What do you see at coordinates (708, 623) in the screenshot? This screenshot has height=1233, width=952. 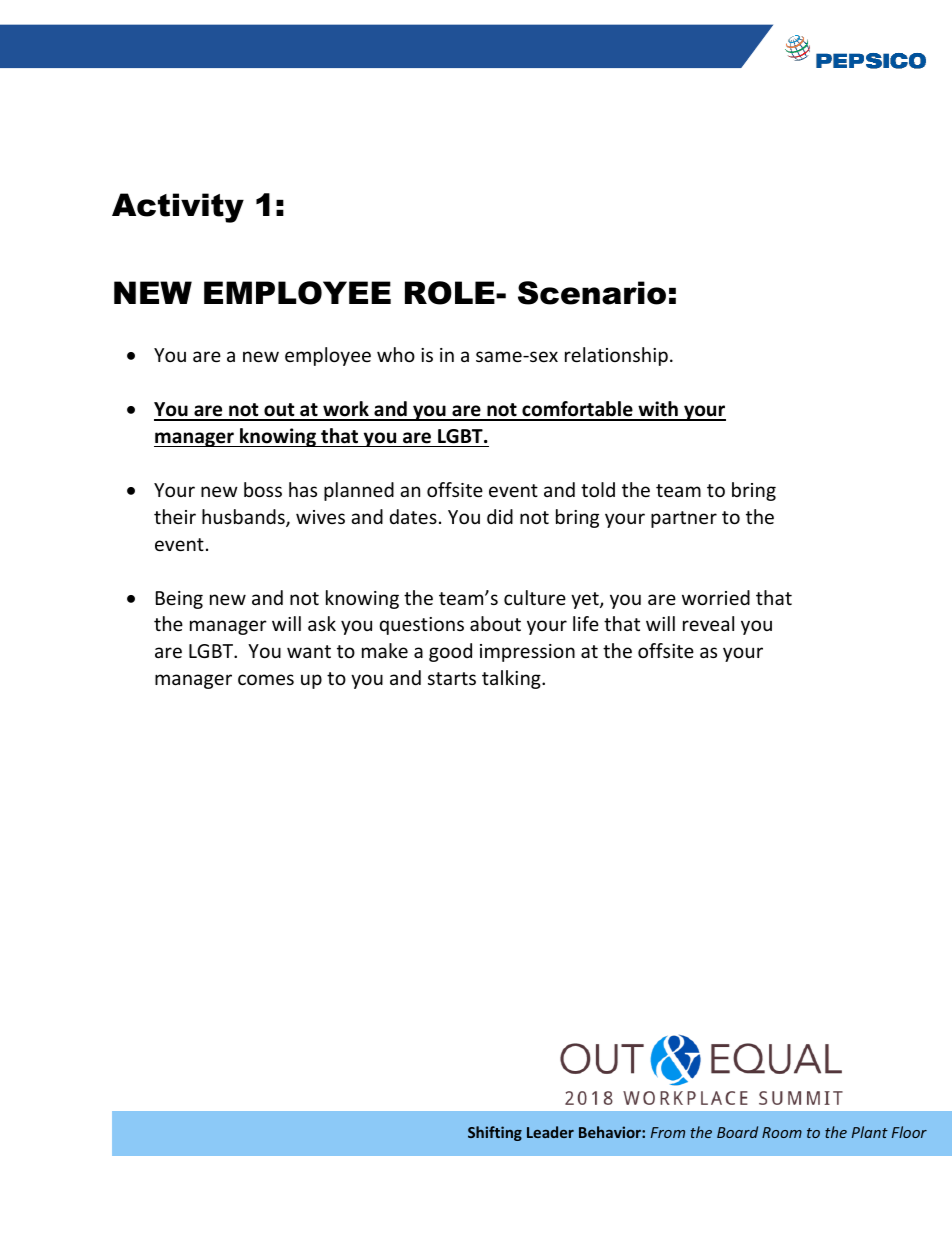 I see `reveal` at bounding box center [708, 623].
